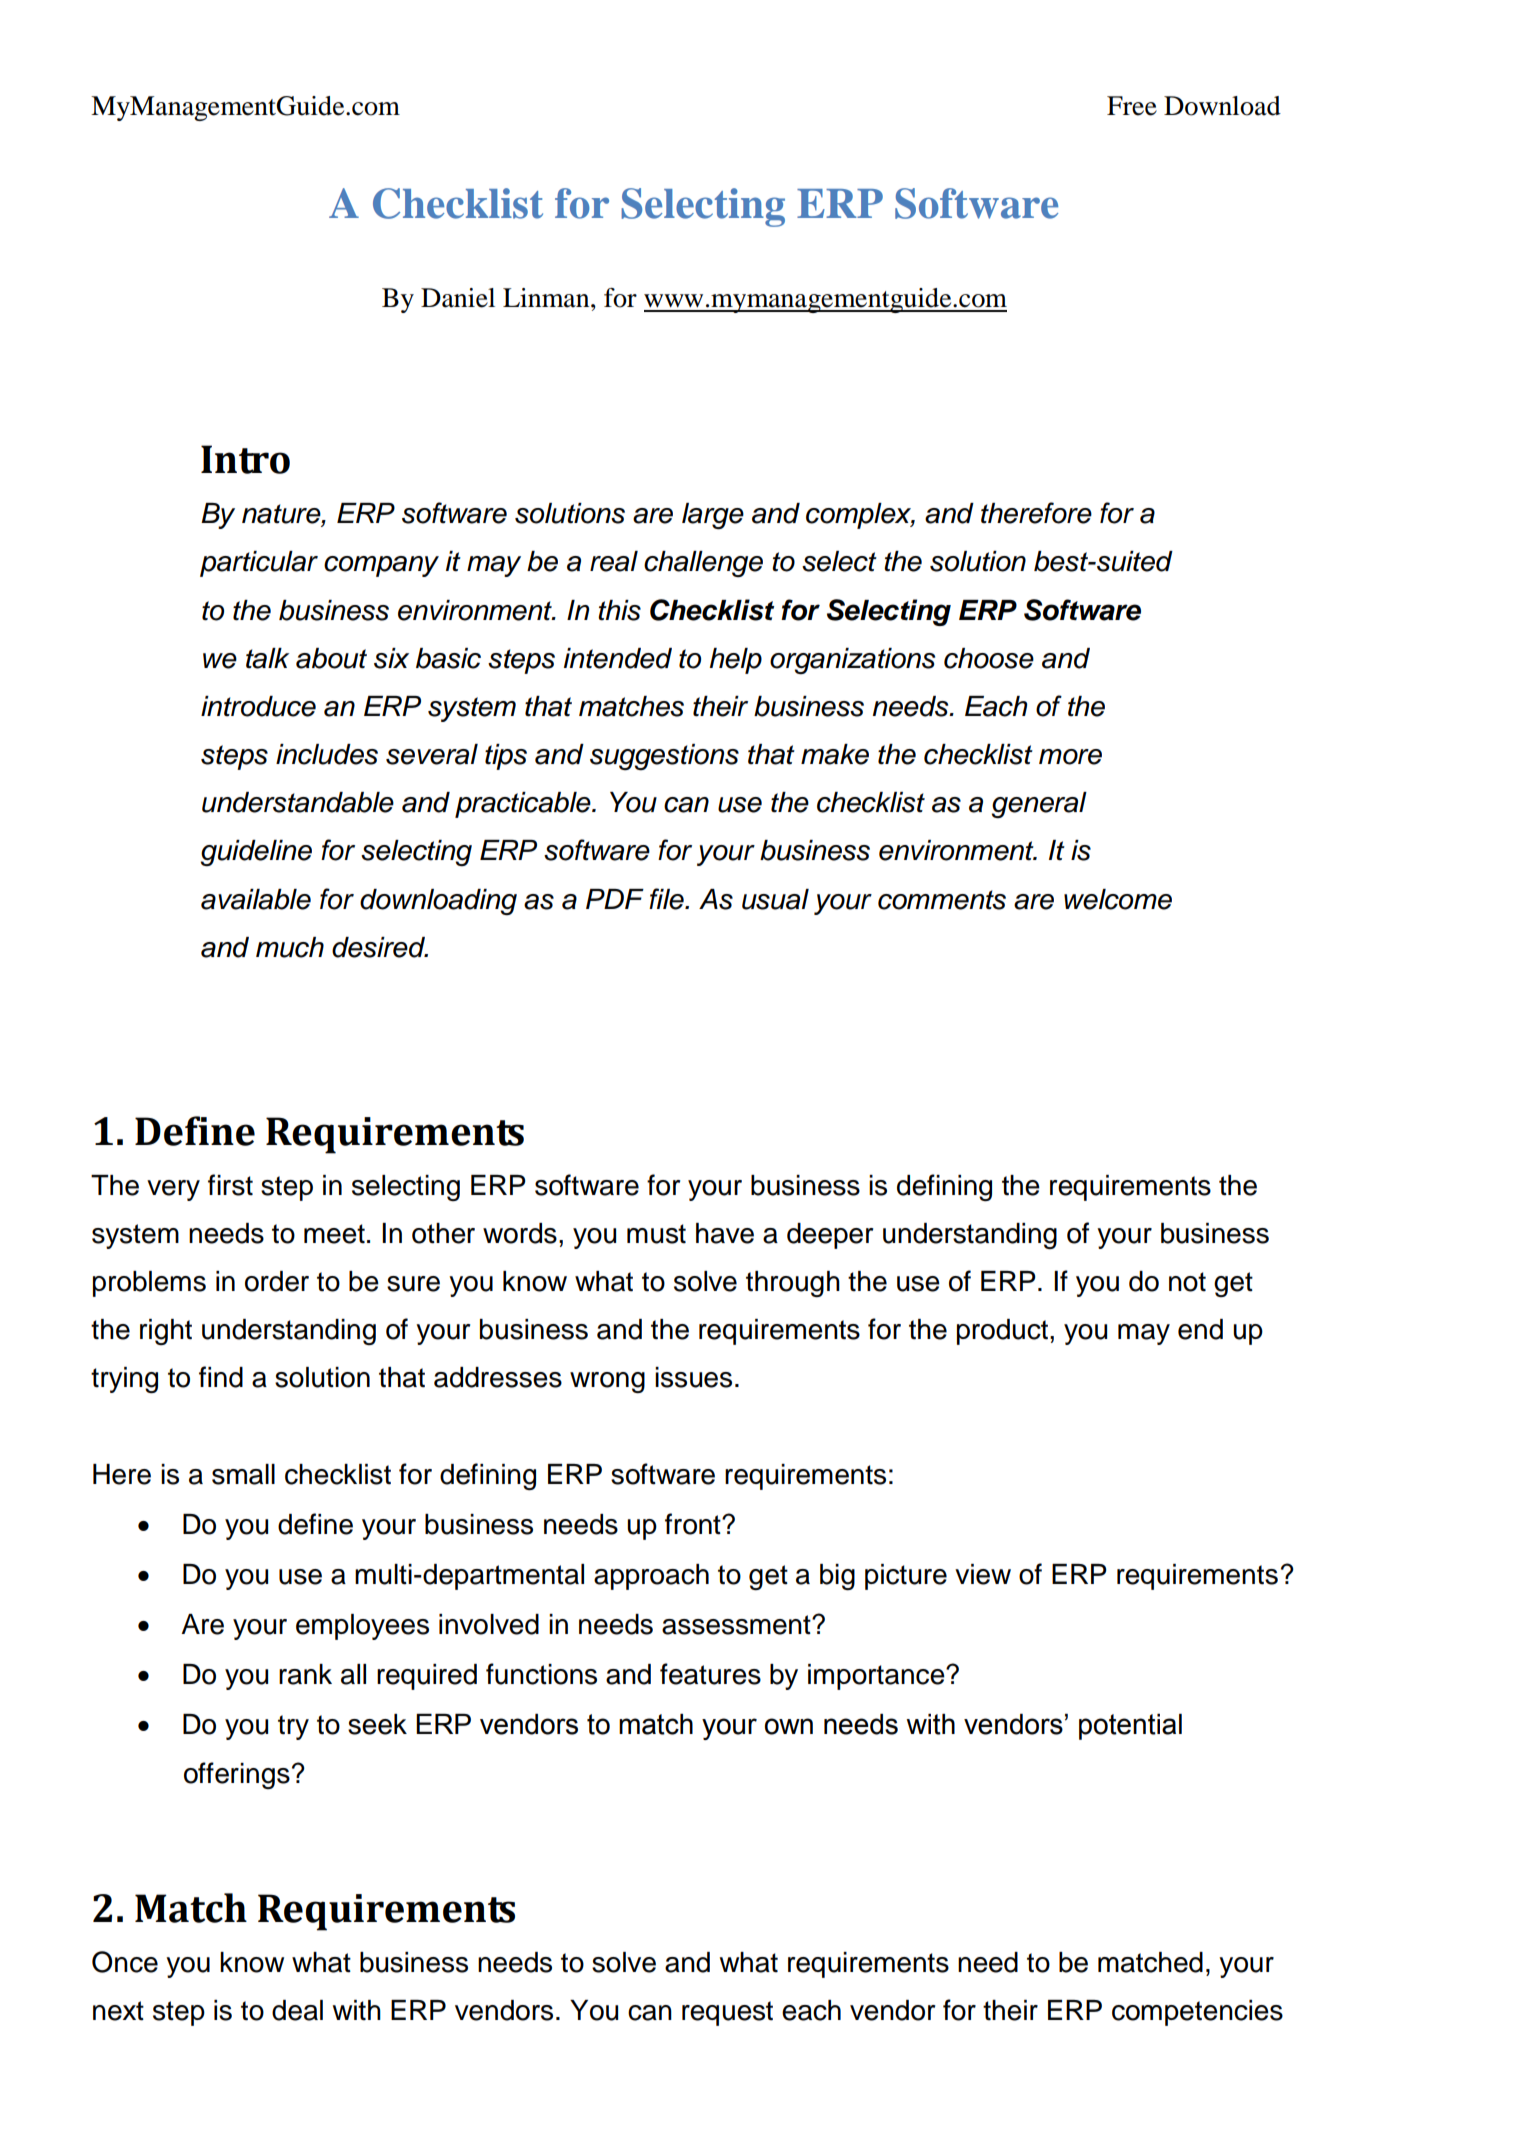  I want to click on welcome, so click(1118, 899).
